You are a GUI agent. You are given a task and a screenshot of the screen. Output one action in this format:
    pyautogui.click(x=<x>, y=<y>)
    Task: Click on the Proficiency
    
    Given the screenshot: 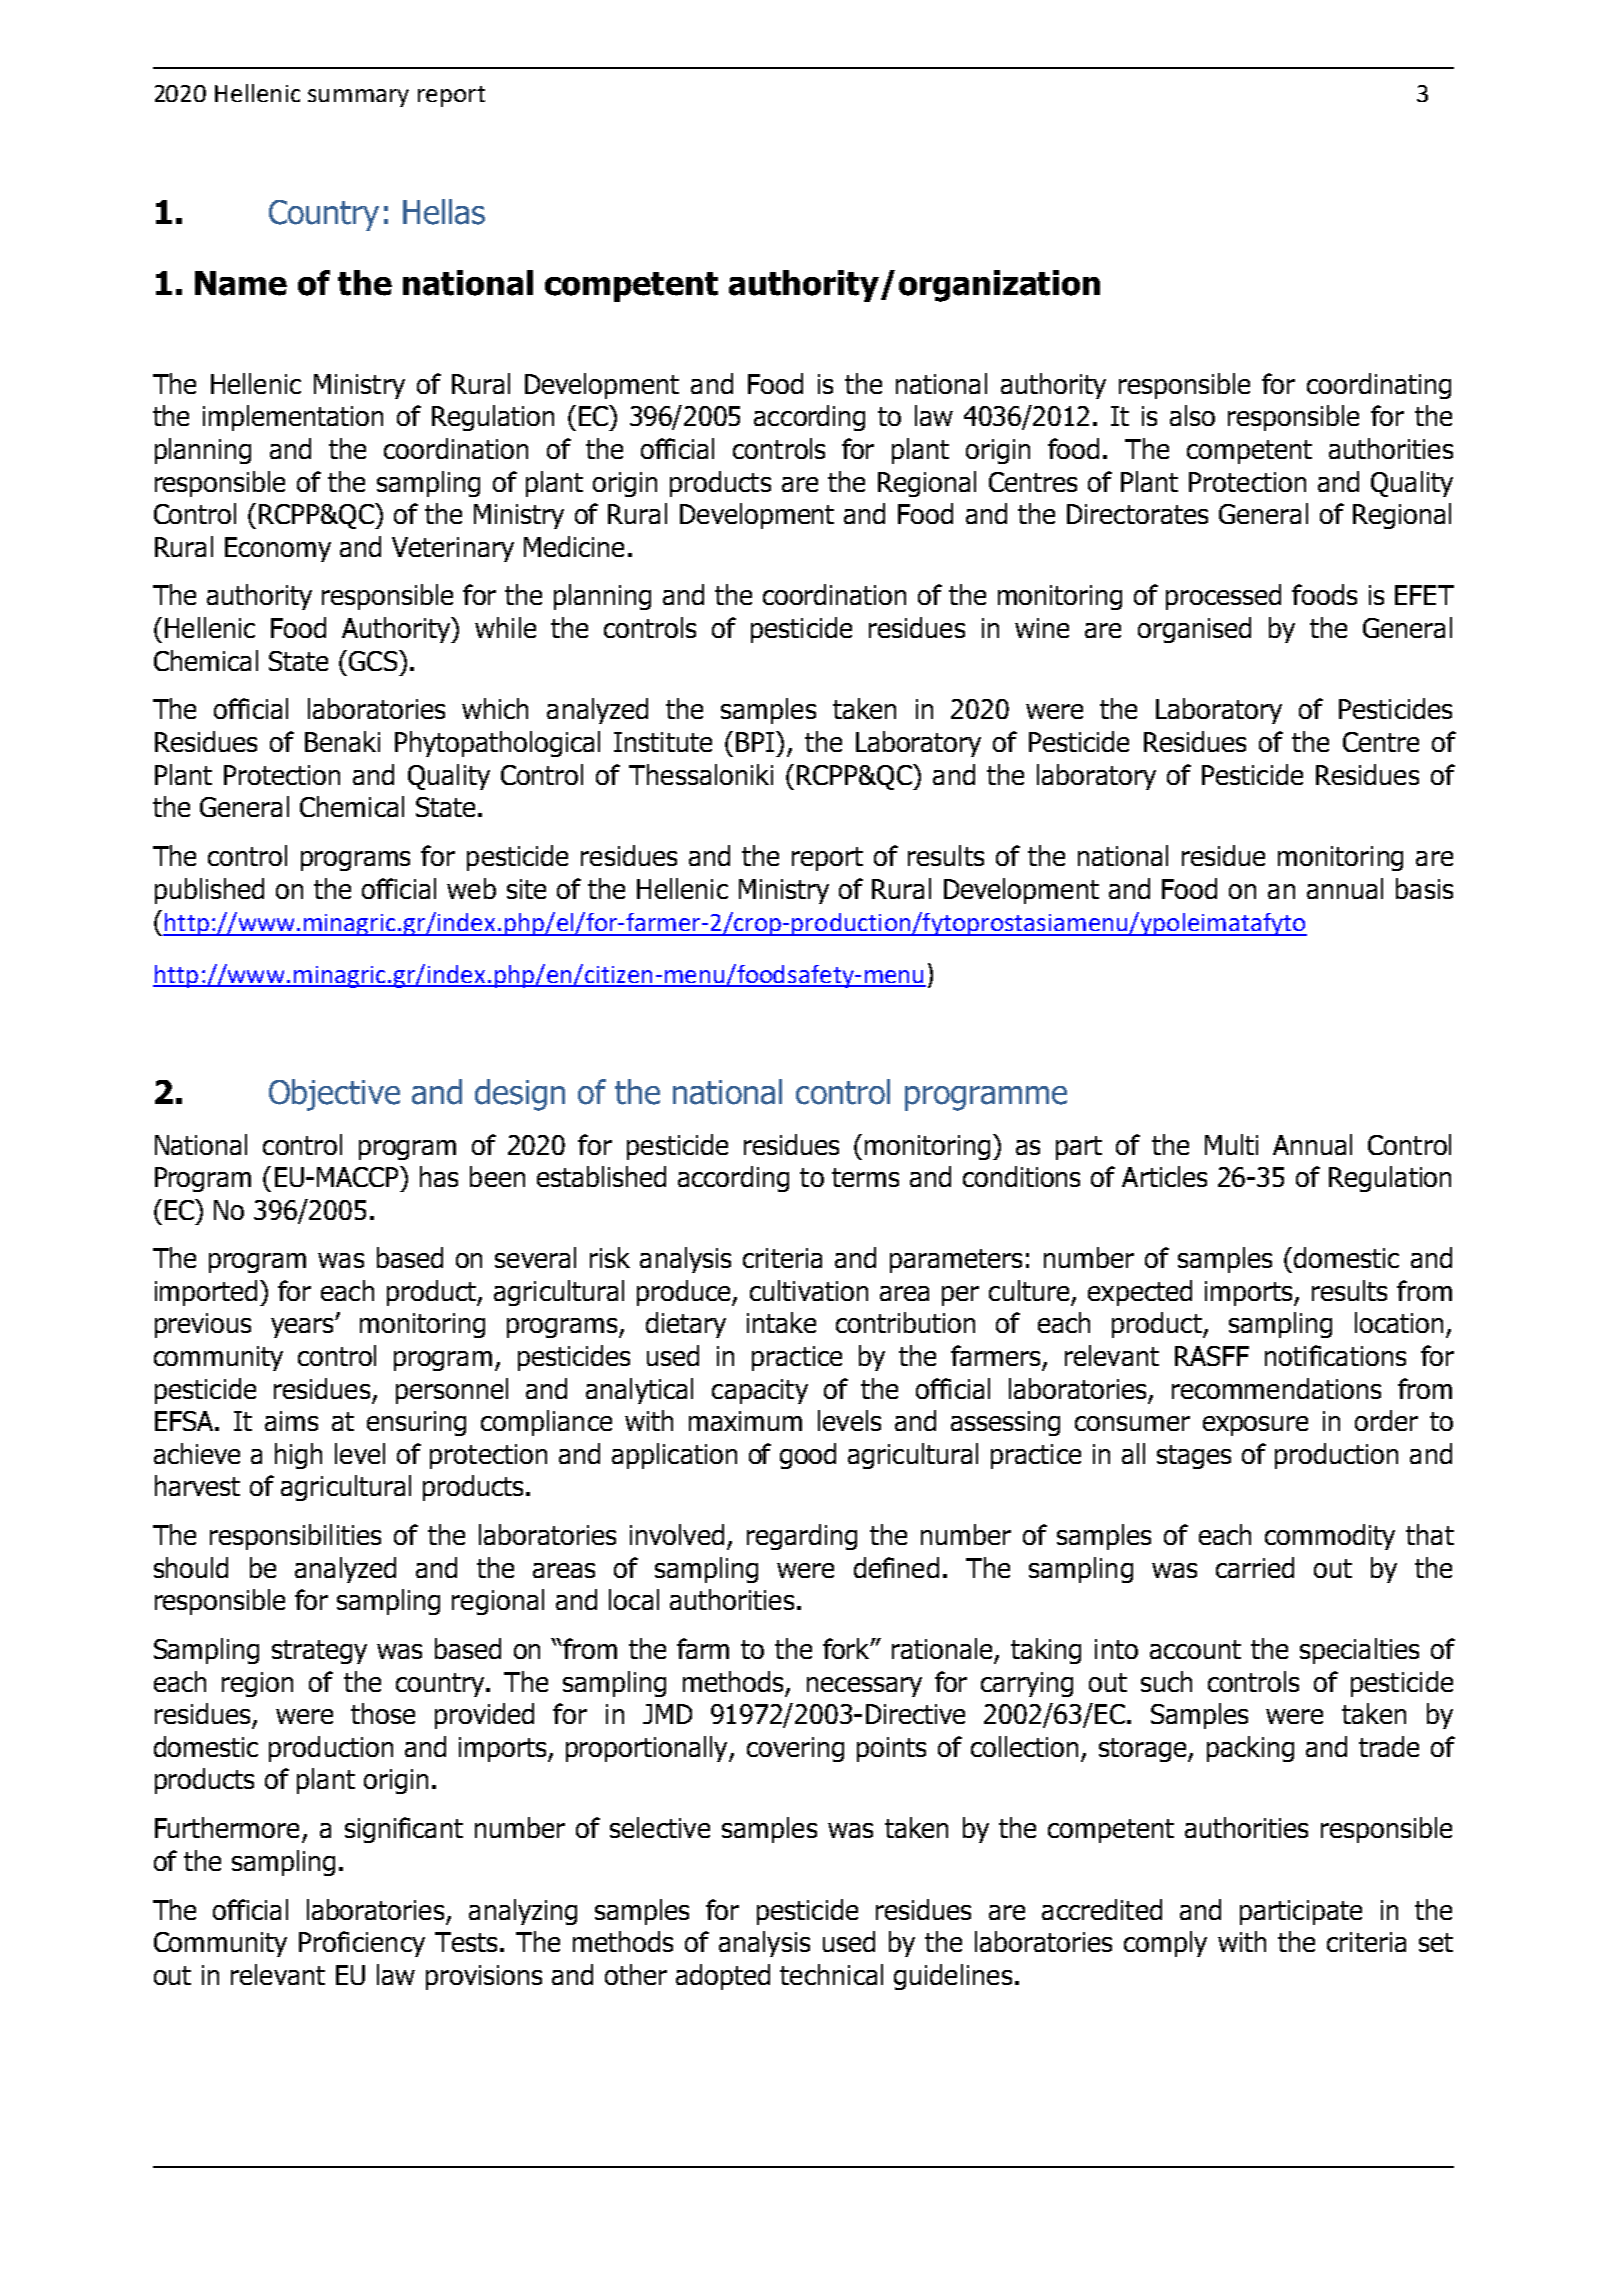 What is the action you would take?
    pyautogui.click(x=362, y=1944)
